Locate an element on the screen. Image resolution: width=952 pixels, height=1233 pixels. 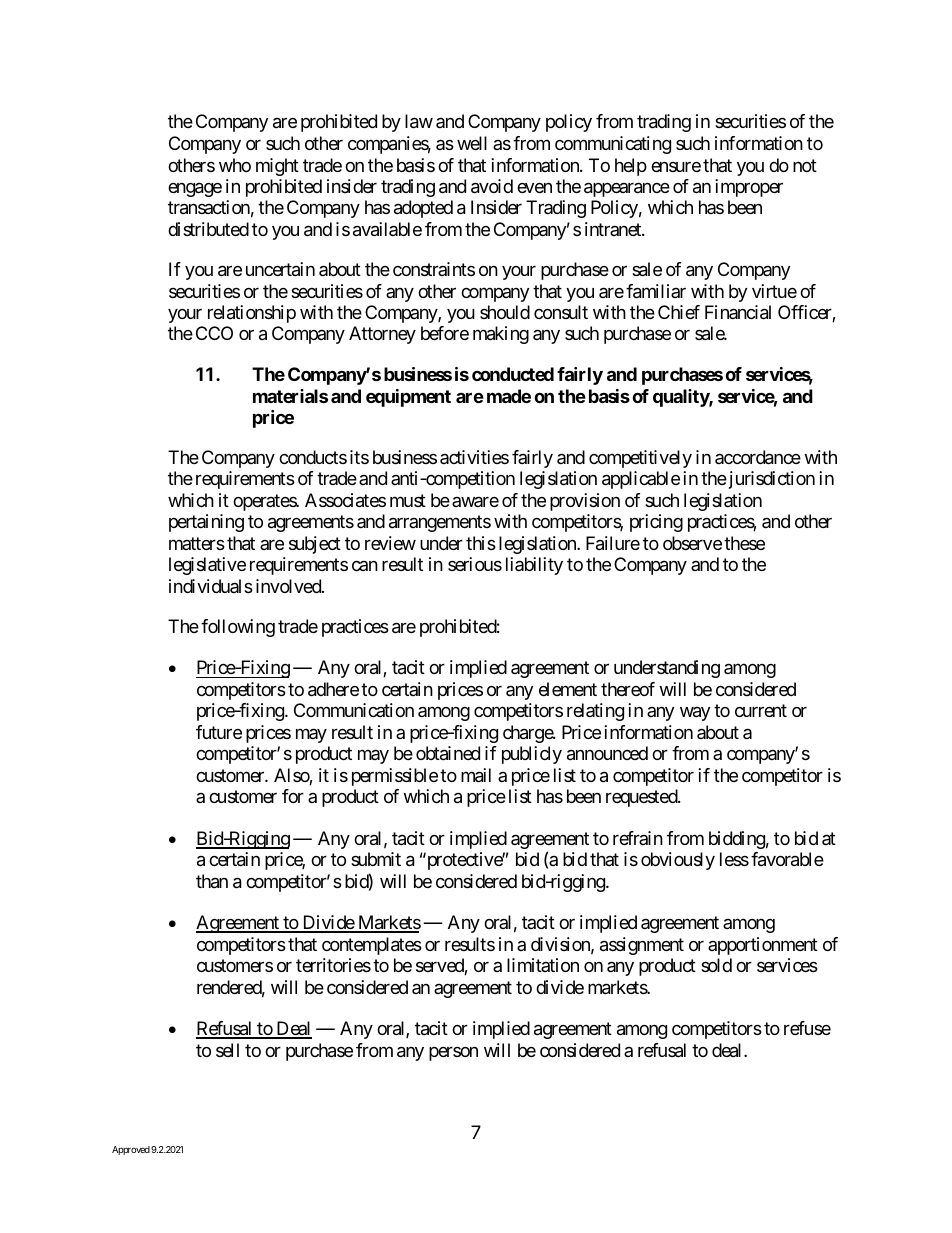
must is located at coordinates (408, 500).
